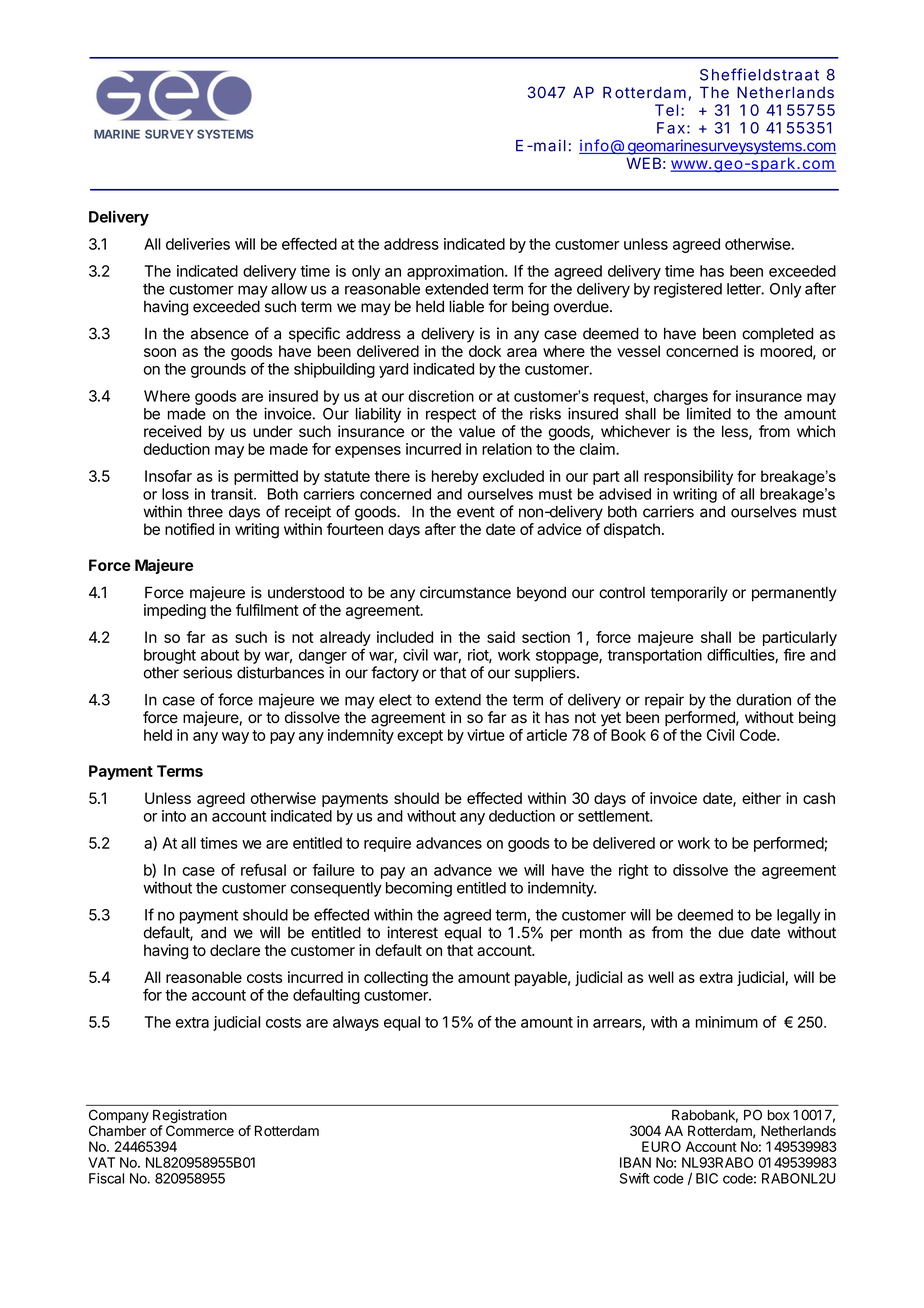  Describe the element at coordinates (688, 290) in the image. I see `registered` at that location.
